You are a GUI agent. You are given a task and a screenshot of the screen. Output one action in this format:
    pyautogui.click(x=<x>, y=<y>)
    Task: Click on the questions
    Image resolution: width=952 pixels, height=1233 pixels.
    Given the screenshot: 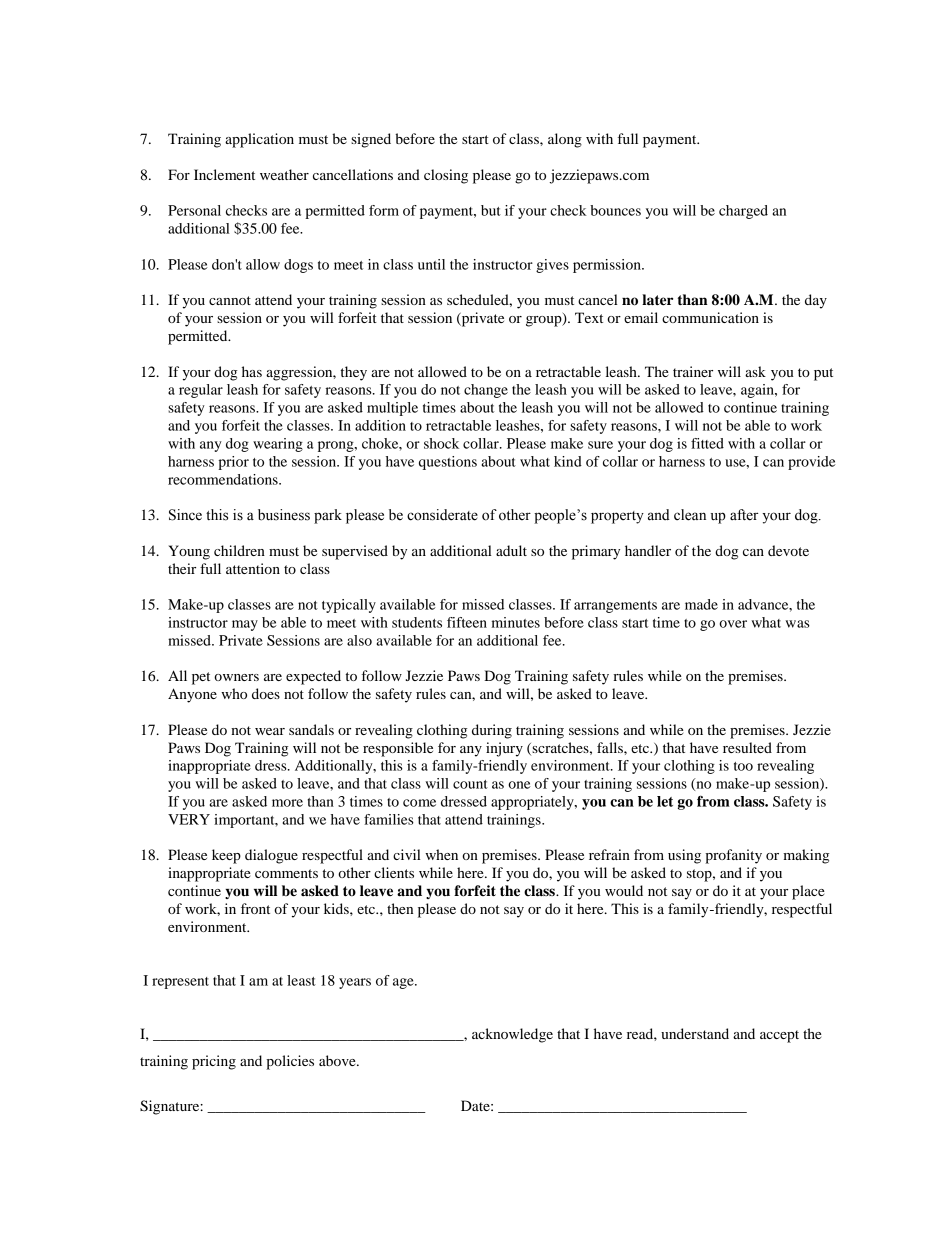 What is the action you would take?
    pyautogui.click(x=448, y=463)
